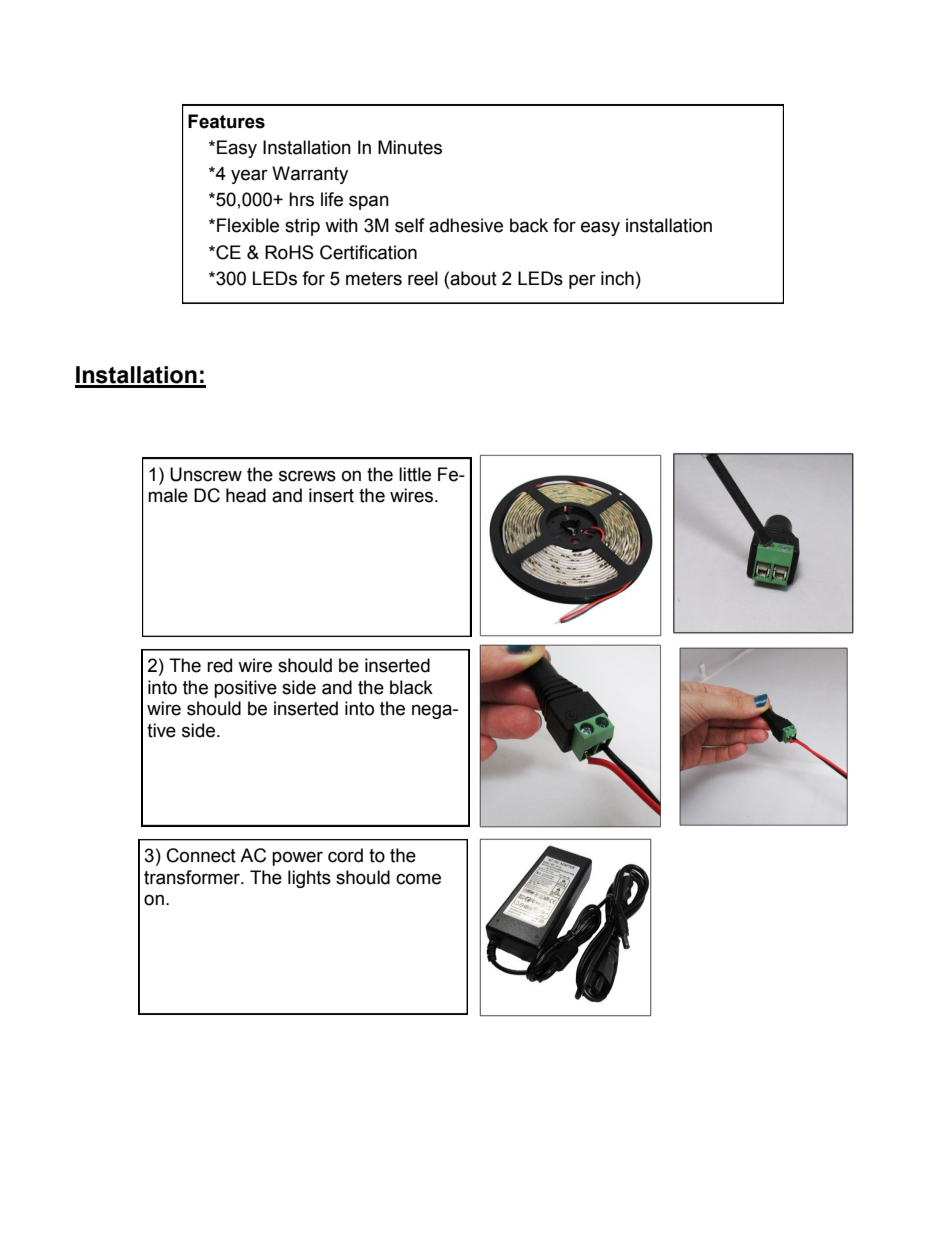 This document has width=952, height=1233. What do you see at coordinates (582, 281) in the document?
I see `per` at bounding box center [582, 281].
